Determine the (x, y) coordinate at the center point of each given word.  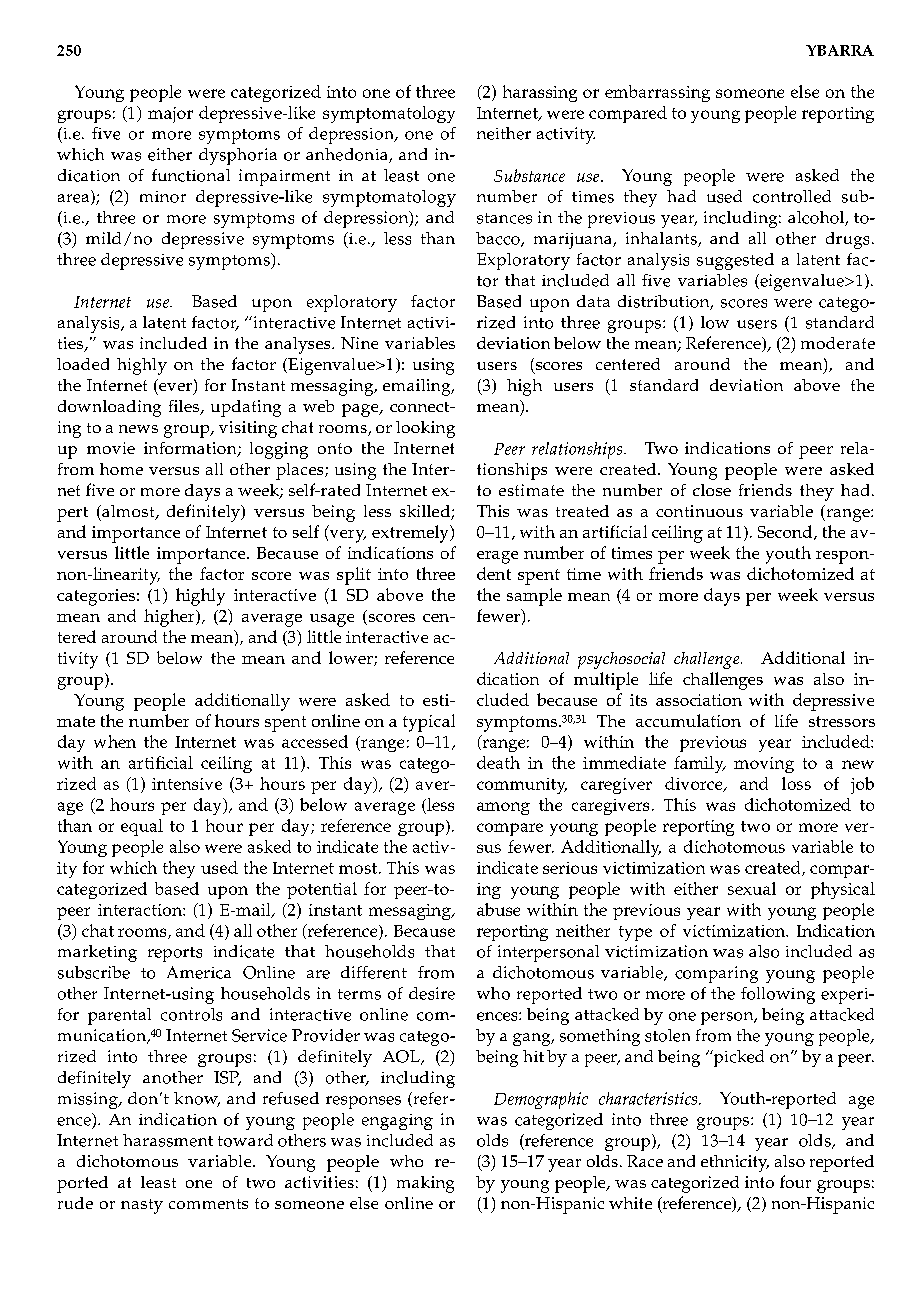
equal (142, 827)
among (503, 808)
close (712, 490)
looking (425, 429)
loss (796, 783)
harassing (540, 93)
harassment (168, 1140)
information (191, 449)
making (425, 1184)
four (795, 1181)
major (170, 115)
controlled (792, 196)
